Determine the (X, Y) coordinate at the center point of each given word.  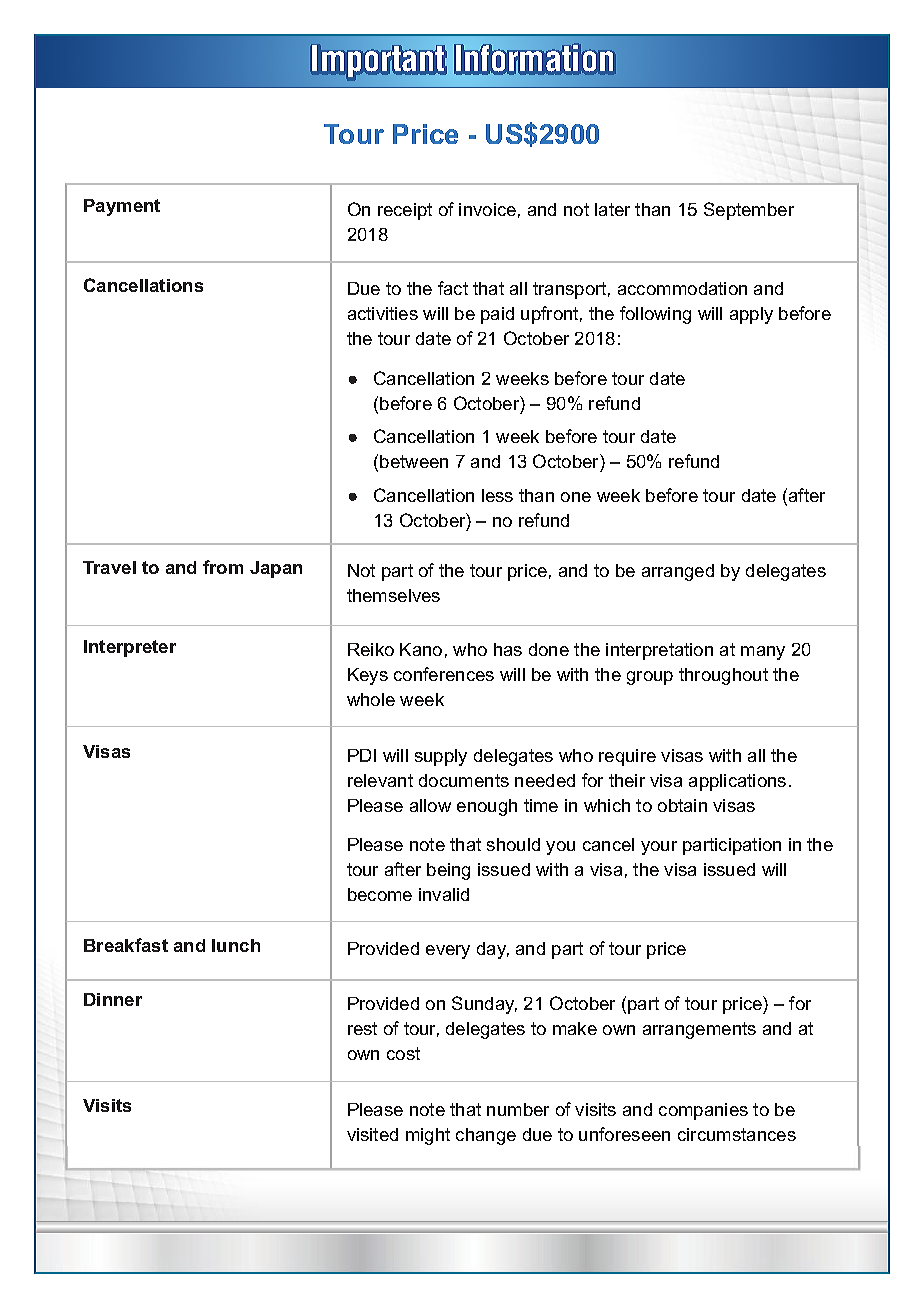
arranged (678, 572)
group (650, 678)
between (414, 461)
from (223, 567)
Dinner (113, 999)
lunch (236, 945)
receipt (405, 211)
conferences (444, 674)
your (659, 848)
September (749, 211)
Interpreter (130, 648)
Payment (122, 207)
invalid (444, 894)
